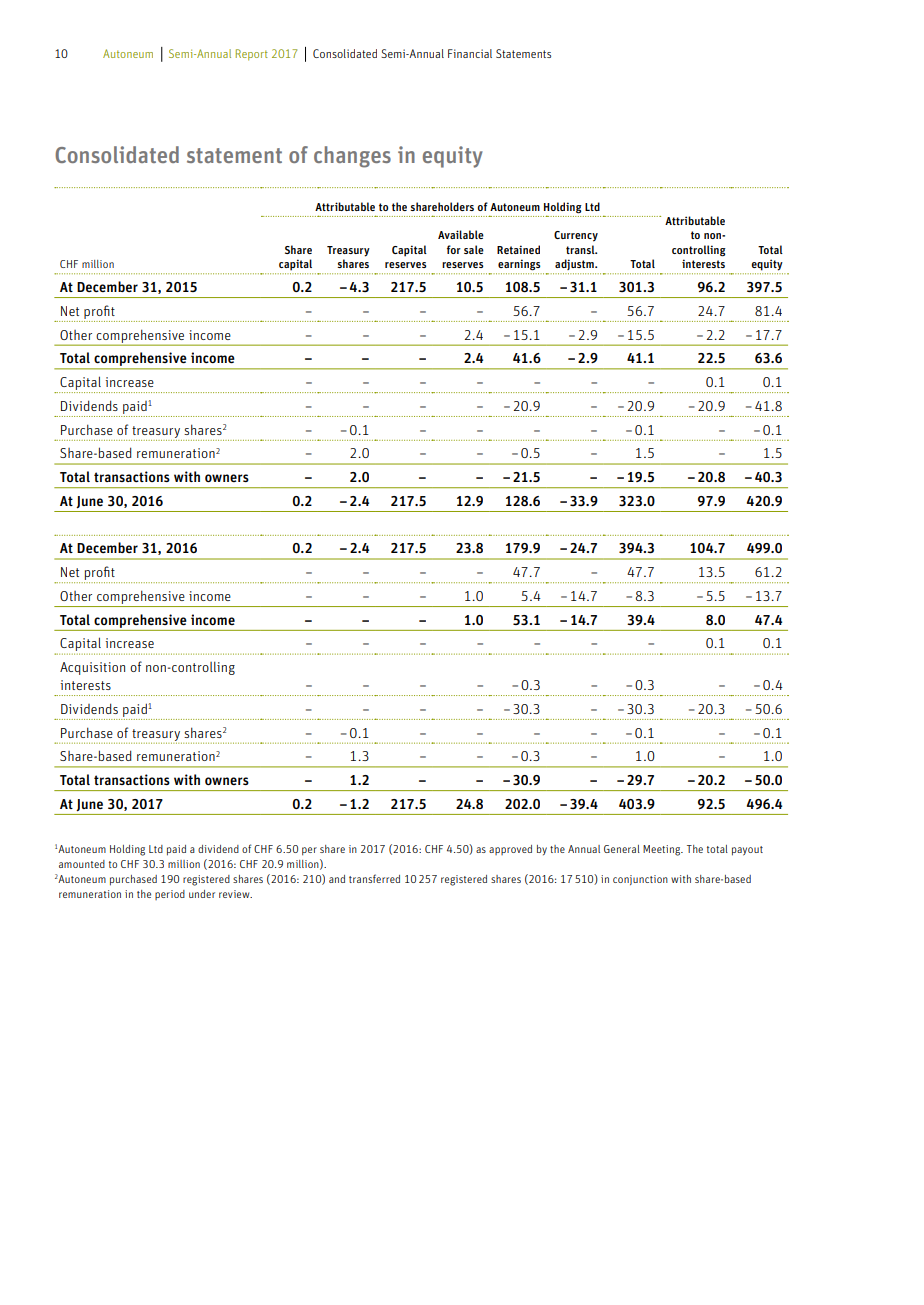 The height and width of the screenshot is (1305, 924). What do you see at coordinates (252, 55) in the screenshot?
I see `Report` at bounding box center [252, 55].
